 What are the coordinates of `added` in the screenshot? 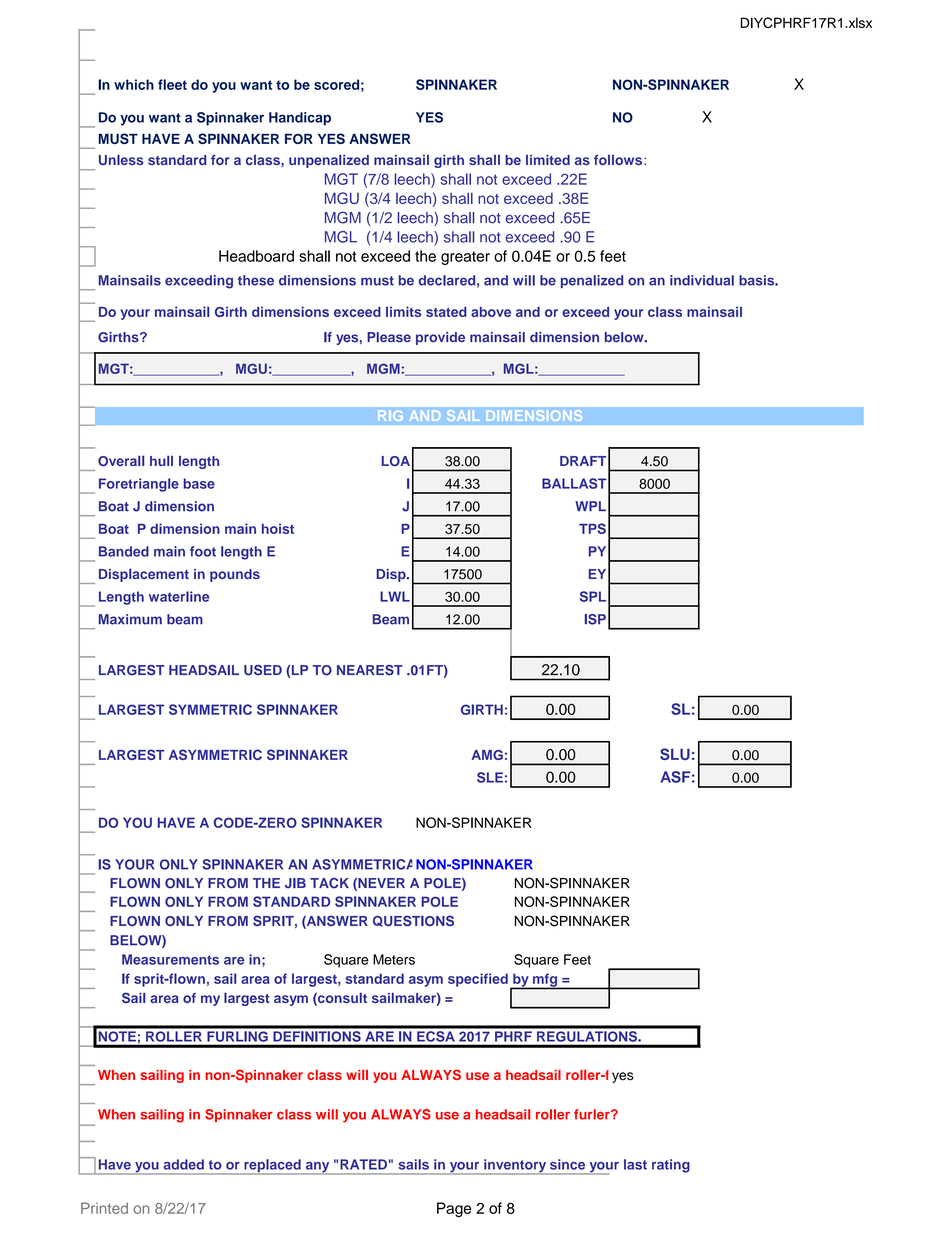 It's located at (183, 1164).
